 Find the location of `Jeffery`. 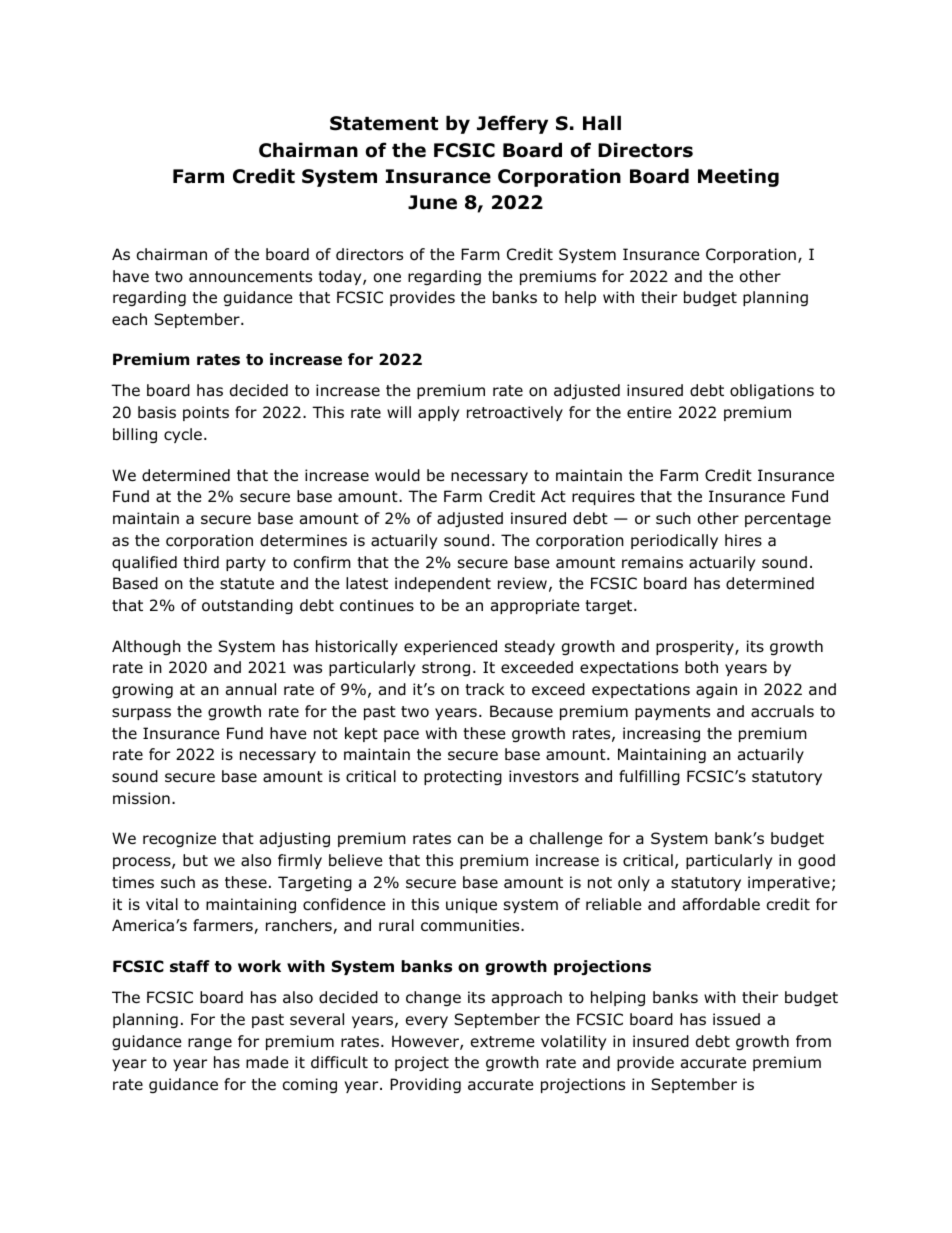

Jeffery is located at coordinates (512, 124).
